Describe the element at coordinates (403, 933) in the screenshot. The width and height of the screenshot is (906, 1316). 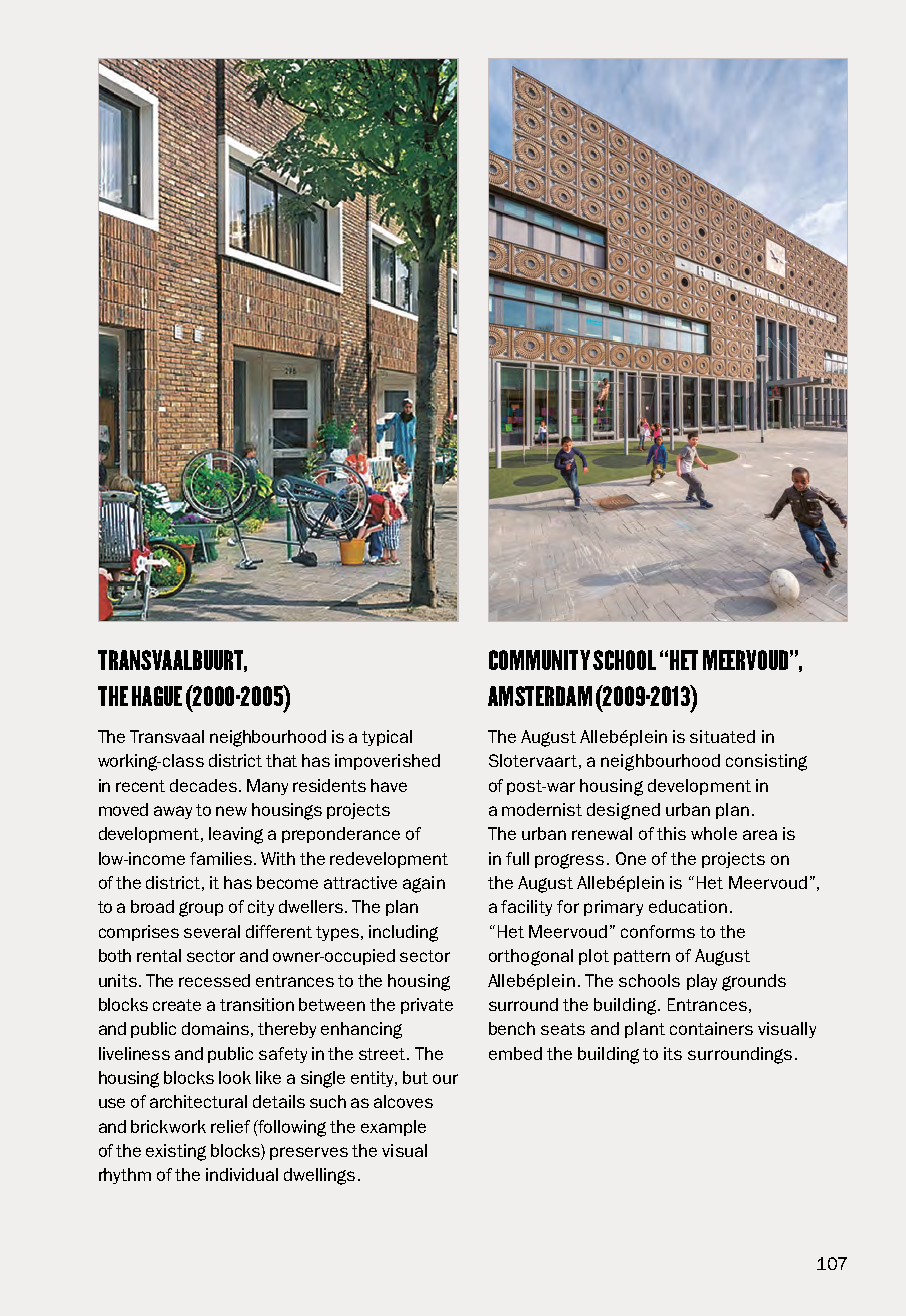
I see `including` at that location.
